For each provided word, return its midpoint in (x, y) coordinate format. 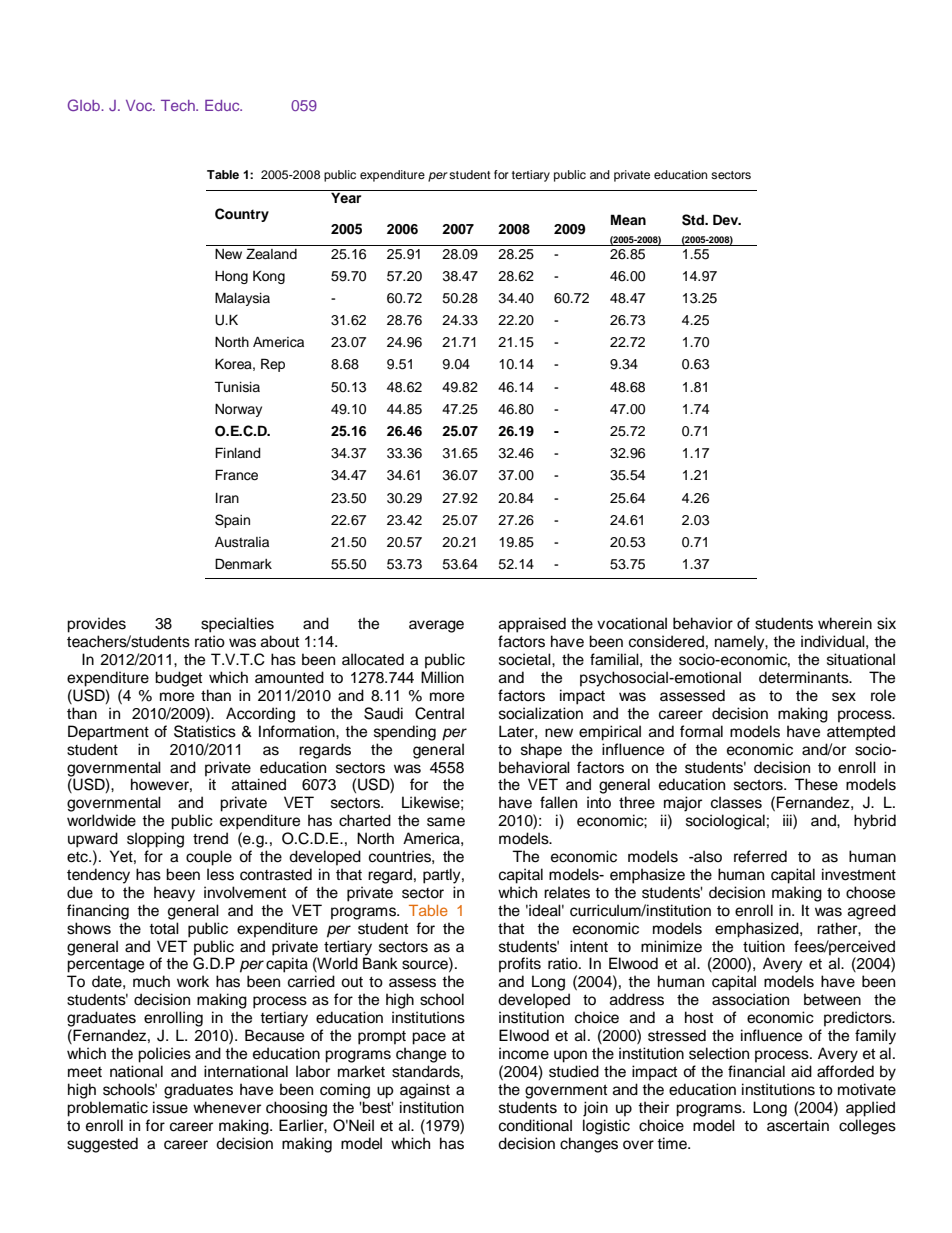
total (164, 928)
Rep (273, 365)
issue (170, 1107)
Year (346, 197)
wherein (845, 623)
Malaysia (242, 299)
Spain (232, 521)
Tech (179, 105)
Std (694, 220)
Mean (628, 219)
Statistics (205, 731)
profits (520, 965)
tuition (764, 946)
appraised (532, 625)
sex (844, 697)
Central (439, 713)
